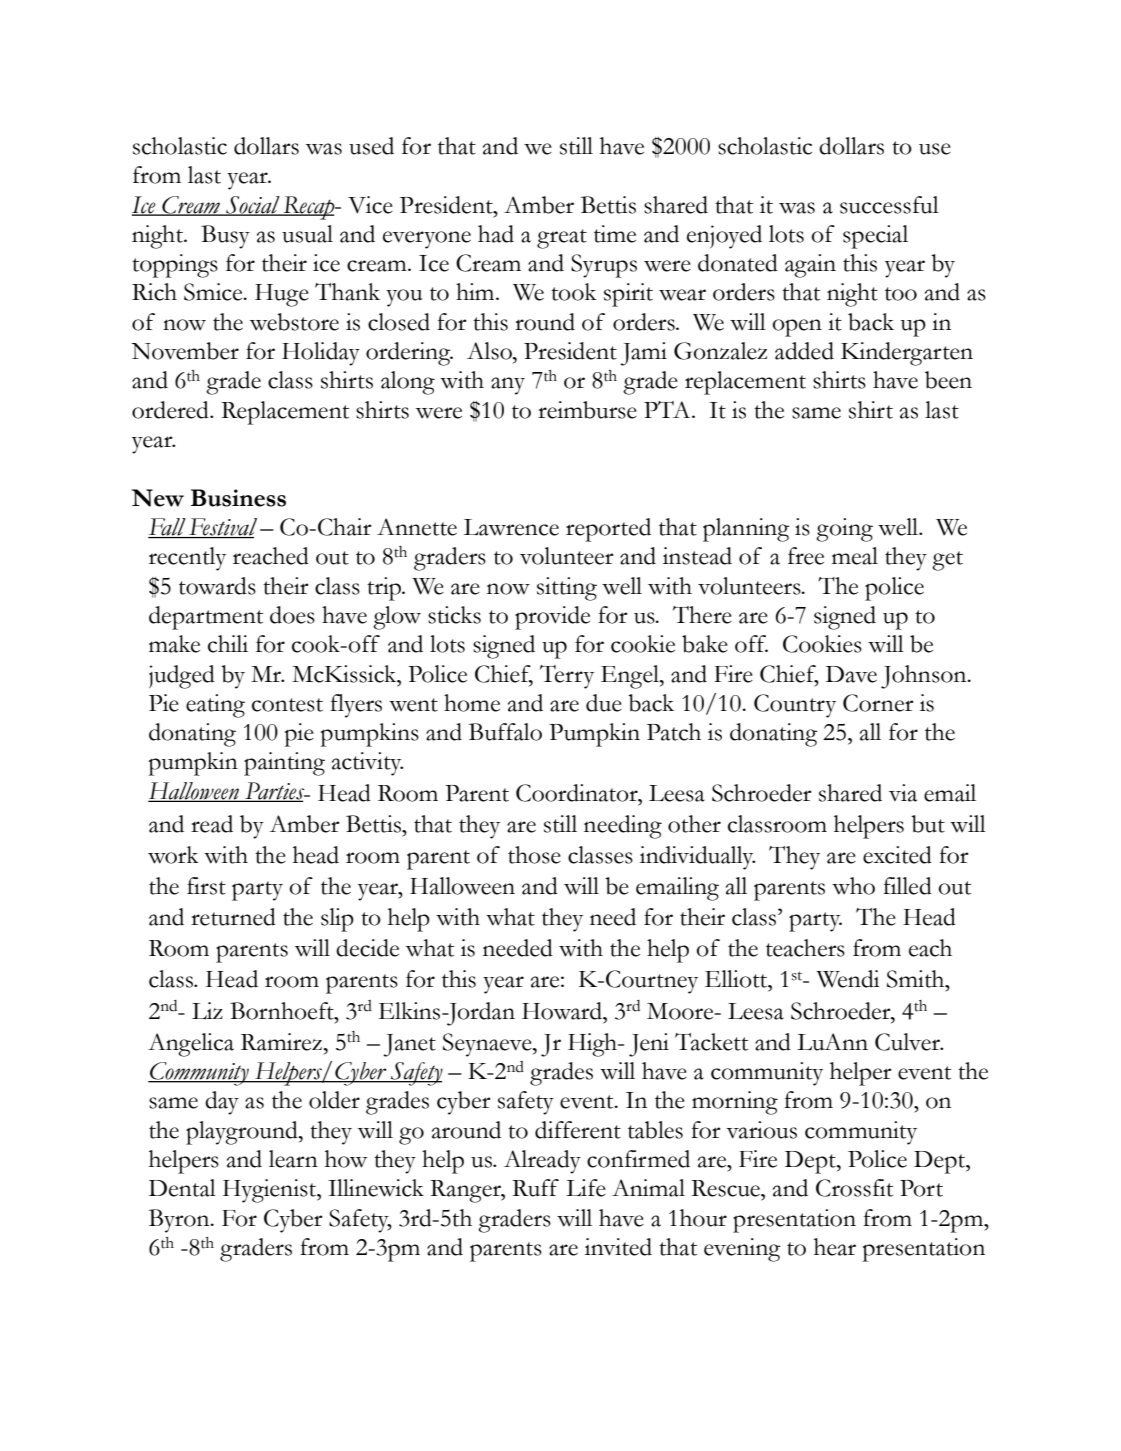 The image size is (1121, 1451). I want to click on eating, so click(215, 706).
